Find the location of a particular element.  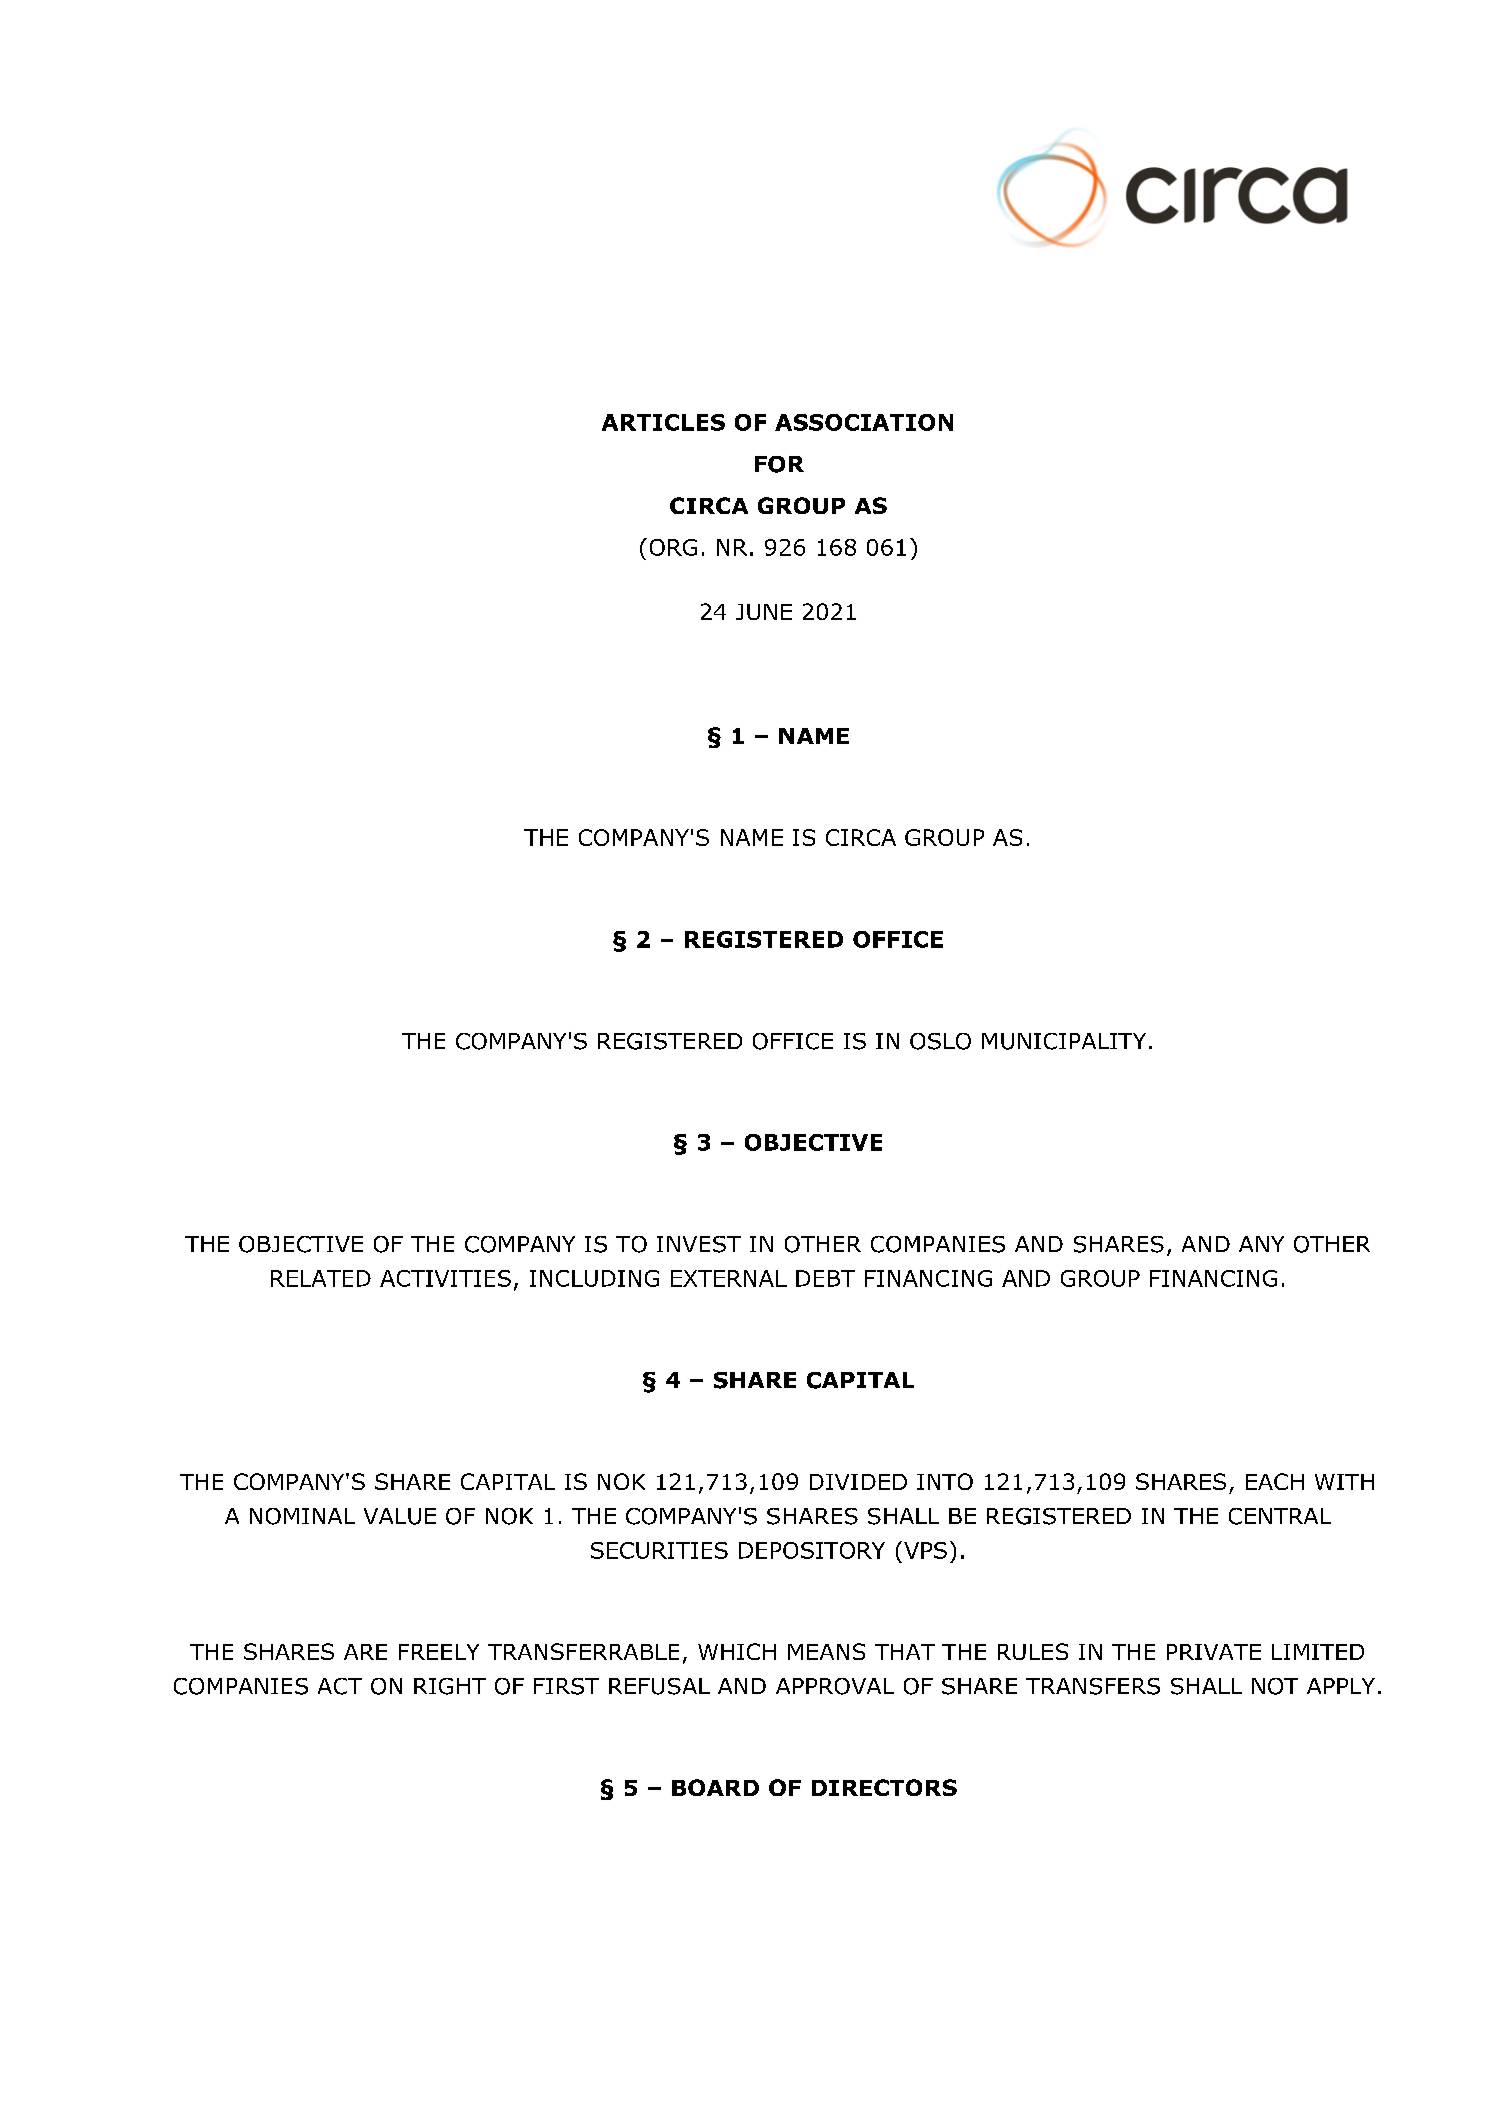

FOR is located at coordinates (779, 464).
